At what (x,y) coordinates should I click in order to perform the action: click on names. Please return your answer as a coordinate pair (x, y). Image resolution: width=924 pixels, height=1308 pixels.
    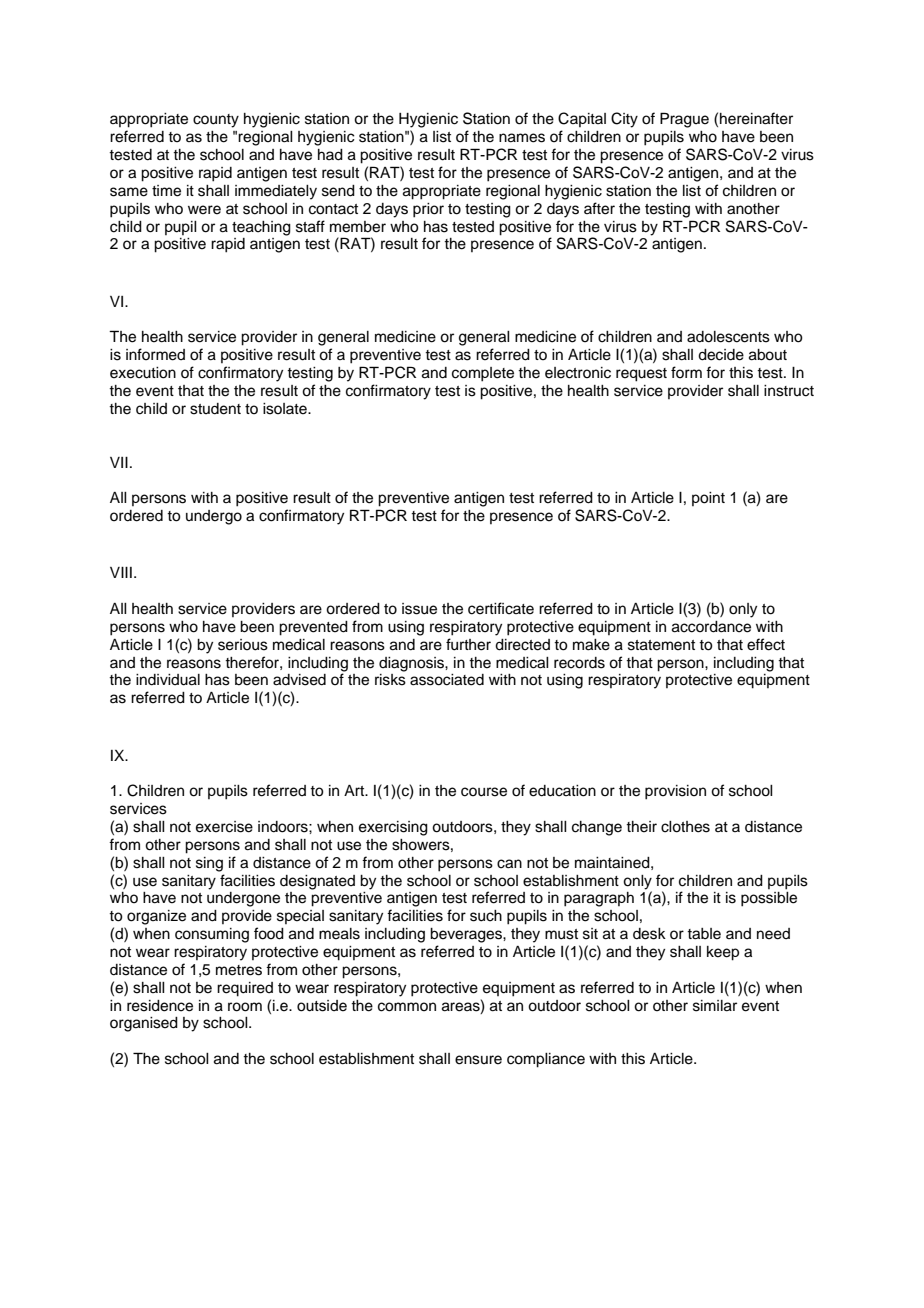
    Looking at the image, I should click on (522, 138).
